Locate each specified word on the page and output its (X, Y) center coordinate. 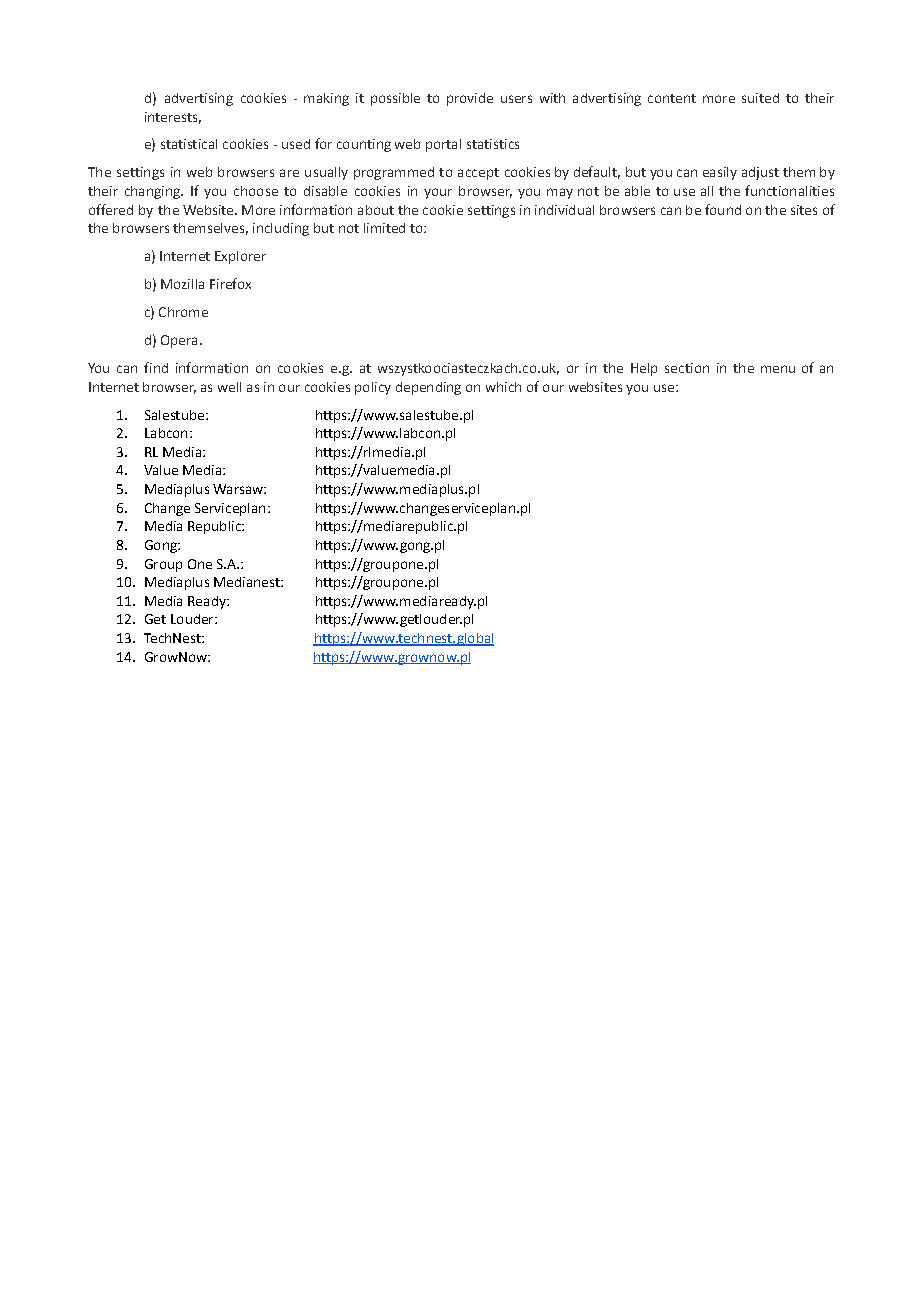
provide (470, 99)
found (723, 209)
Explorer (240, 257)
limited (384, 228)
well (229, 387)
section (687, 368)
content (672, 98)
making (326, 99)
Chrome (183, 312)
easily (720, 173)
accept (478, 174)
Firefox (230, 283)
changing (153, 192)
